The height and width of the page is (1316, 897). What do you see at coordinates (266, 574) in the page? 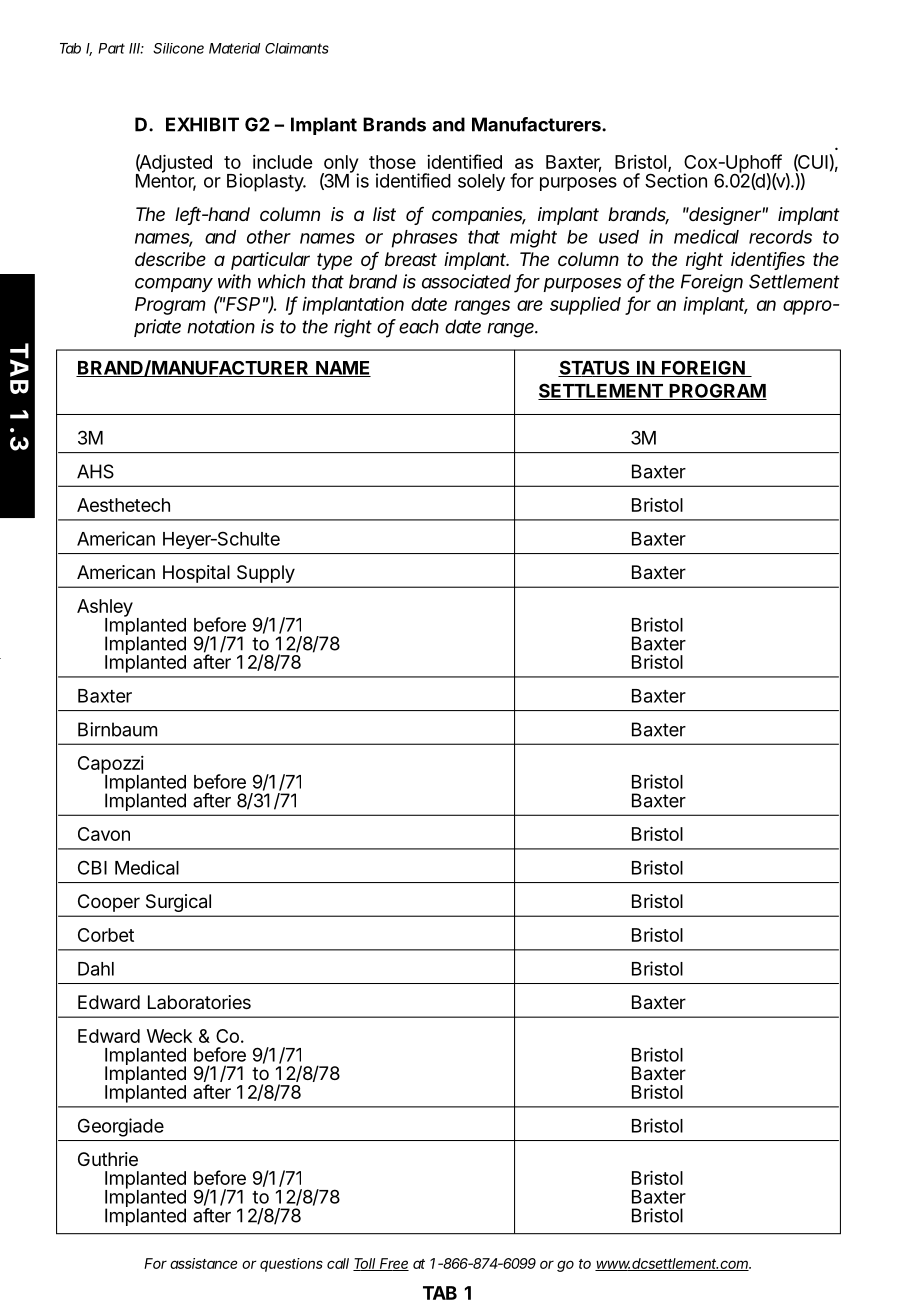
I see `Supply` at bounding box center [266, 574].
